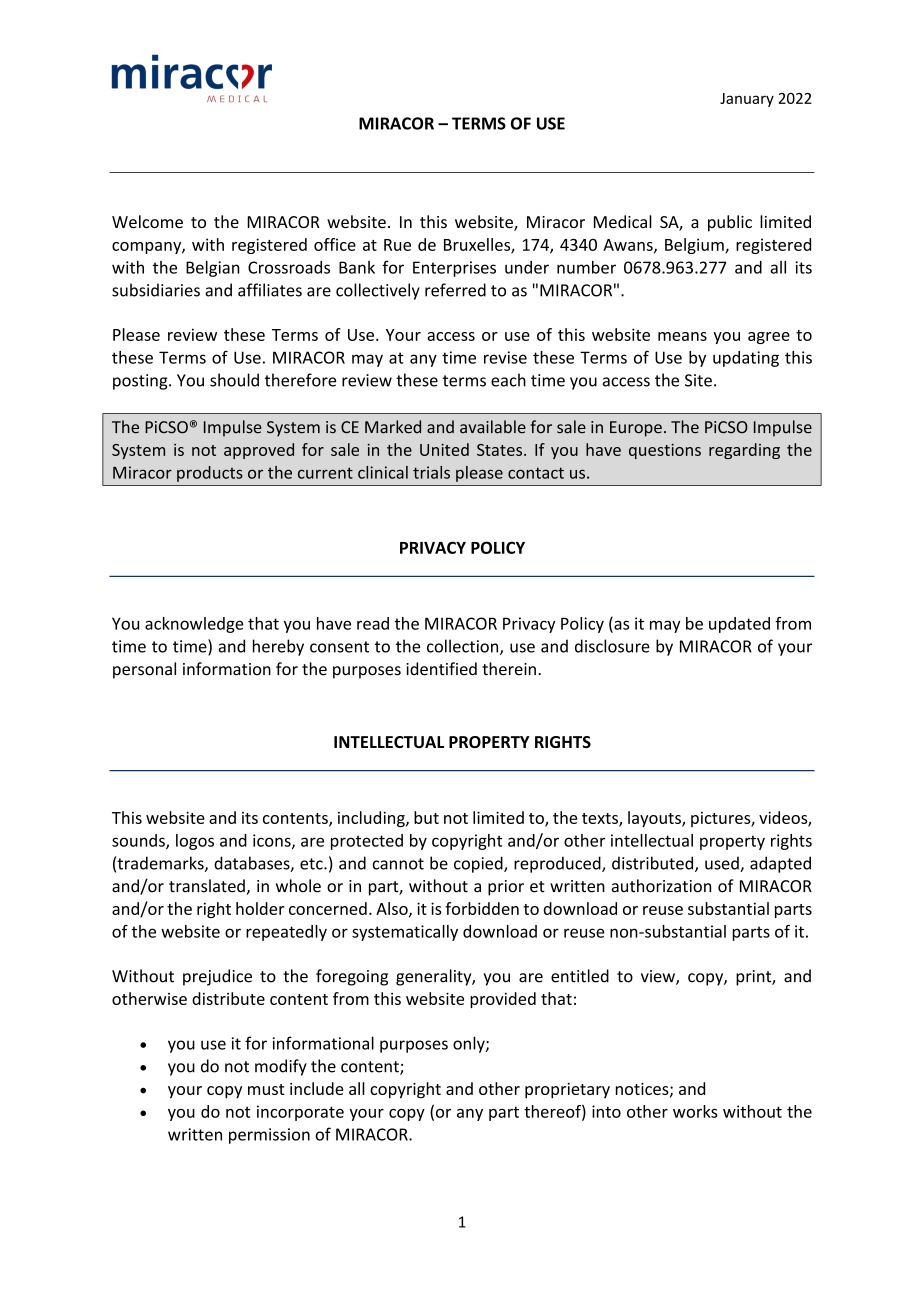  Describe the element at coordinates (723, 864) in the screenshot. I see `used` at that location.
